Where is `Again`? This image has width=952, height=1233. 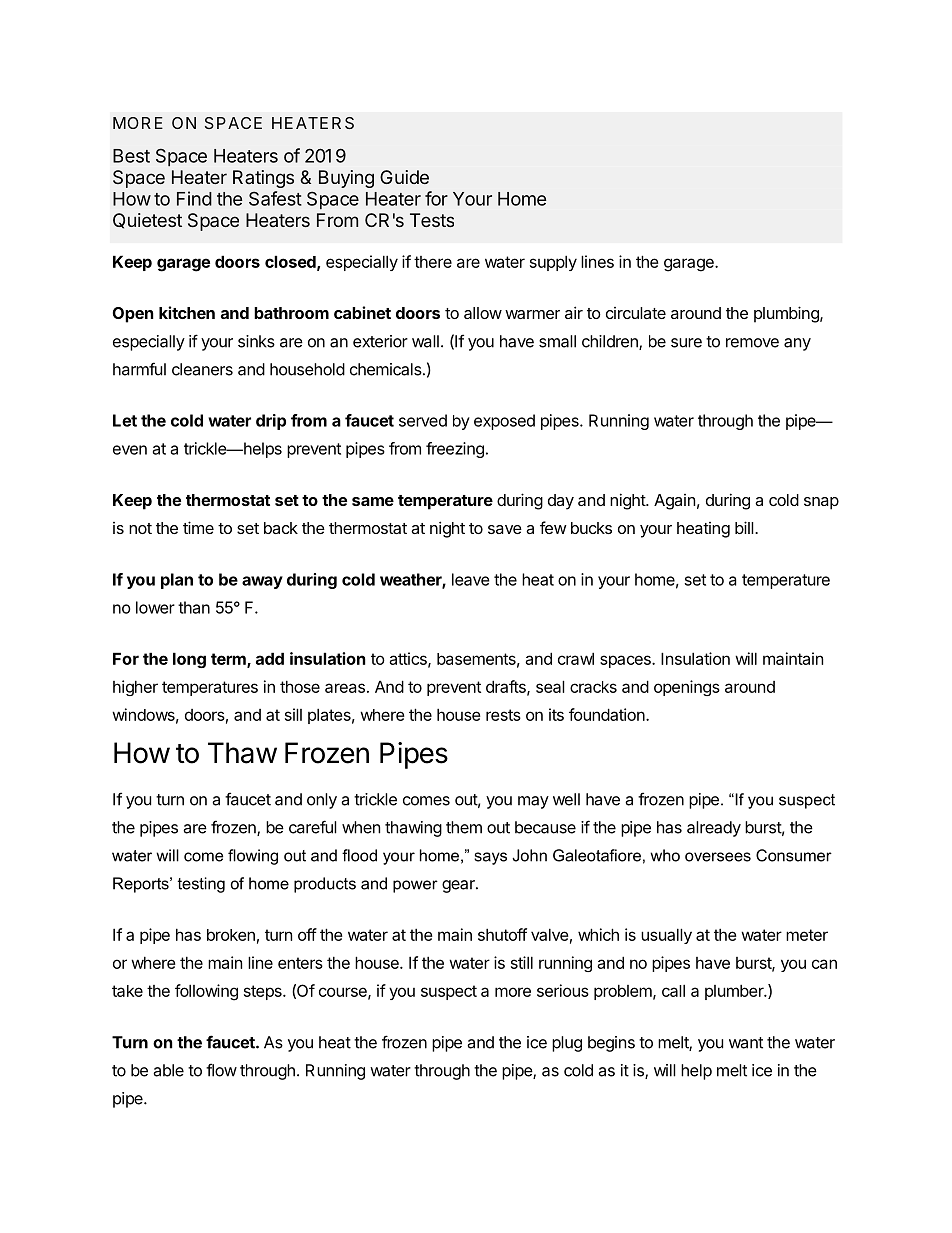
Again is located at coordinates (674, 502).
